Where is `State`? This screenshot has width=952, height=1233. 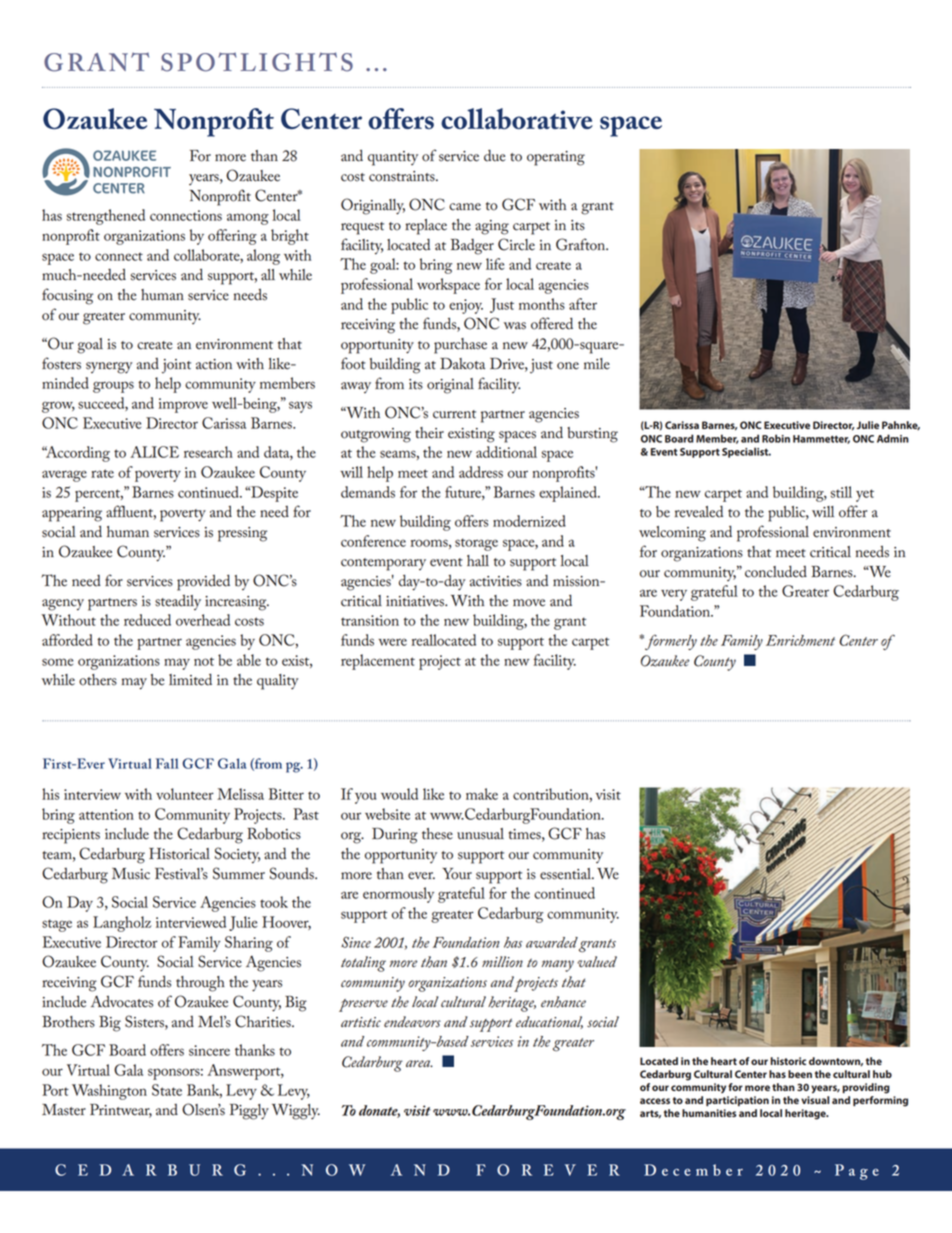 State is located at coordinates (167, 1090).
